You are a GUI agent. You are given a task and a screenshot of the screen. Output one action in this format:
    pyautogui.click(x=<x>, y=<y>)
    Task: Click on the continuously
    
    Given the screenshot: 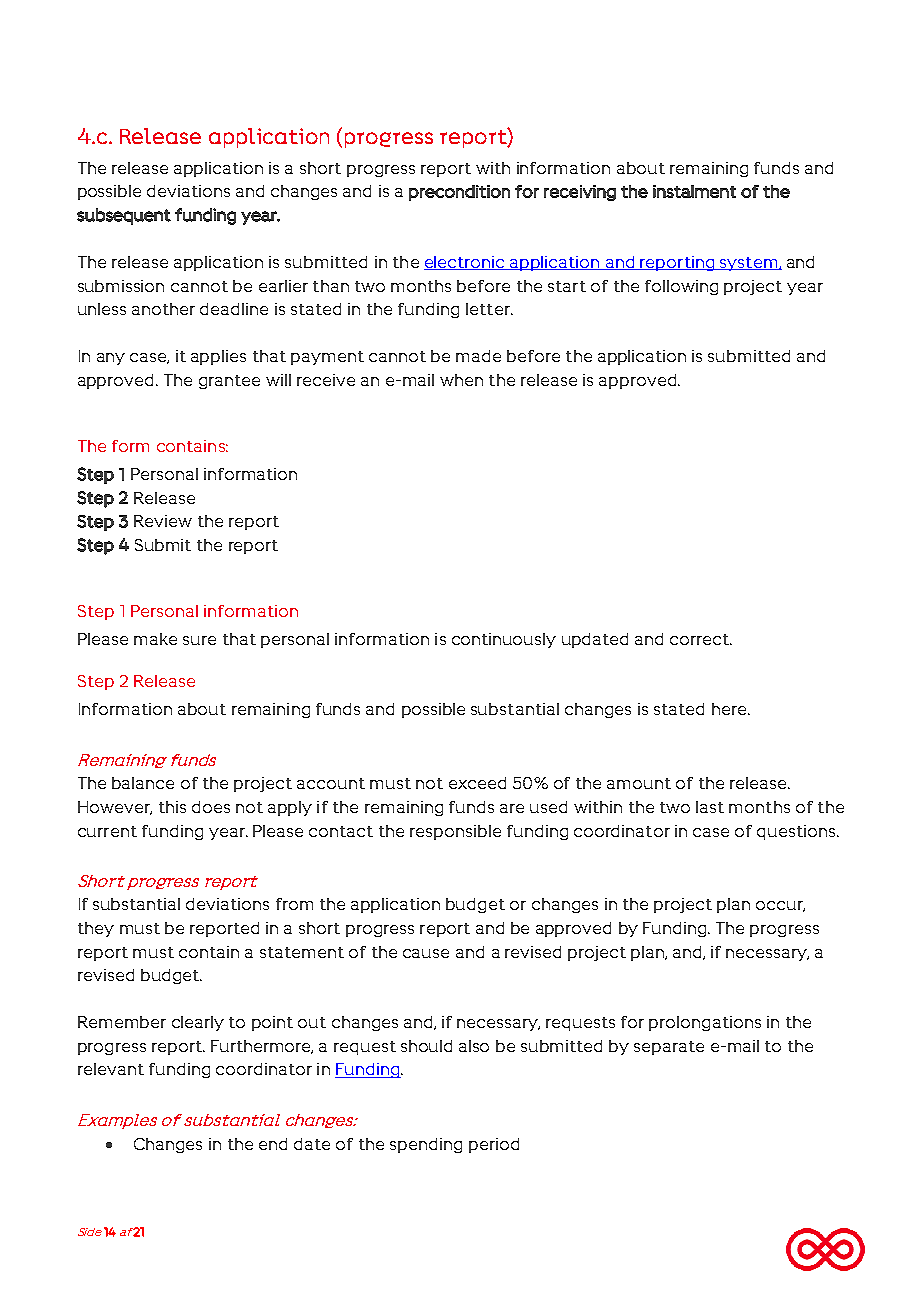 What is the action you would take?
    pyautogui.click(x=504, y=640)
